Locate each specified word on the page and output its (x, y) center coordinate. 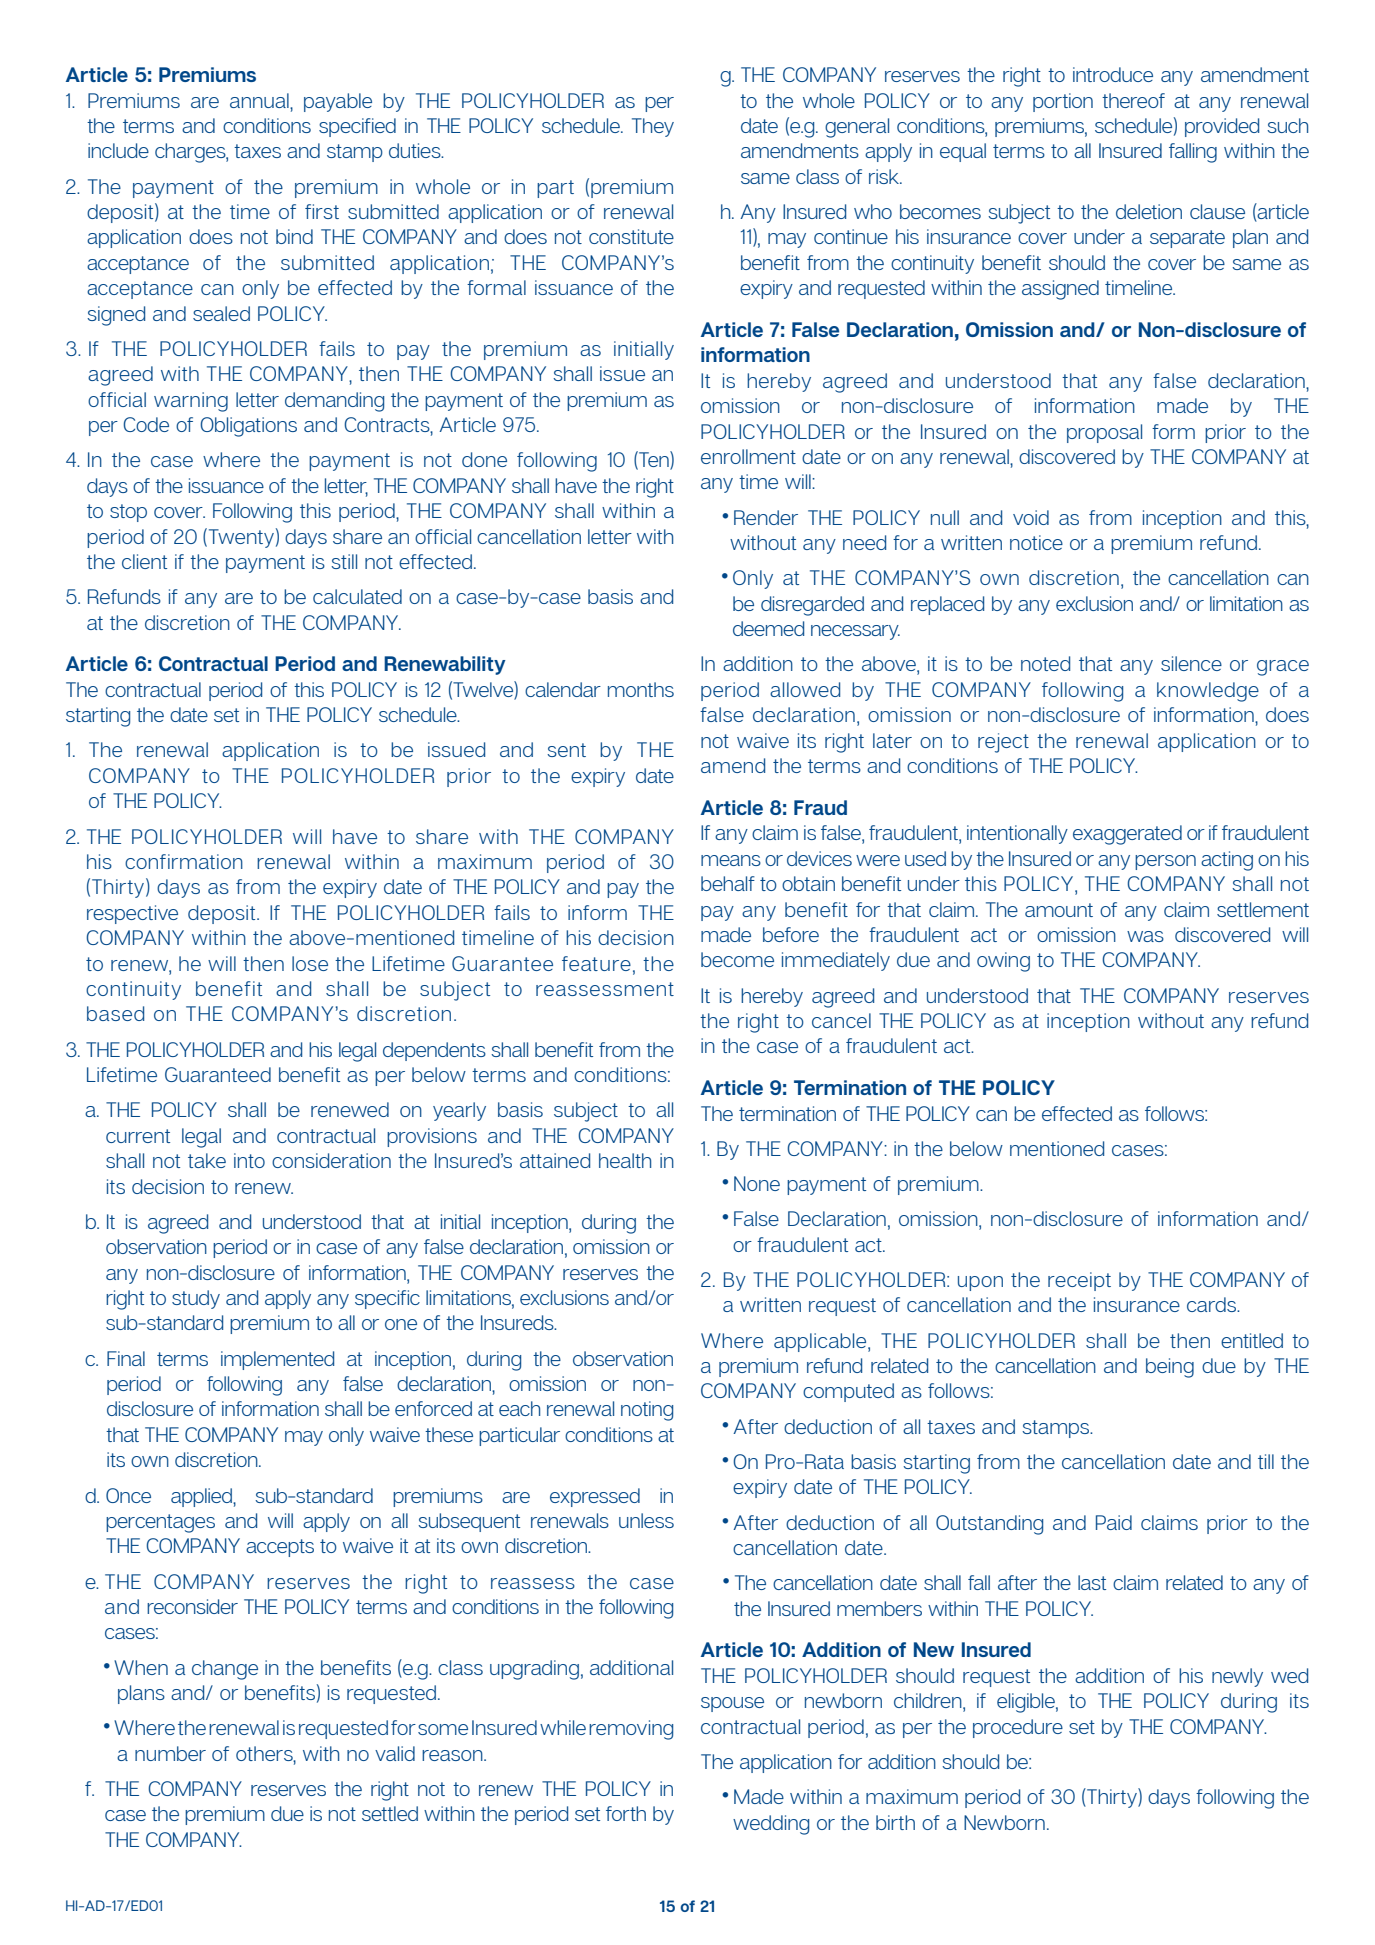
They (653, 127)
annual (260, 101)
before (791, 934)
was (1145, 936)
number (170, 1753)
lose (310, 963)
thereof (1133, 100)
